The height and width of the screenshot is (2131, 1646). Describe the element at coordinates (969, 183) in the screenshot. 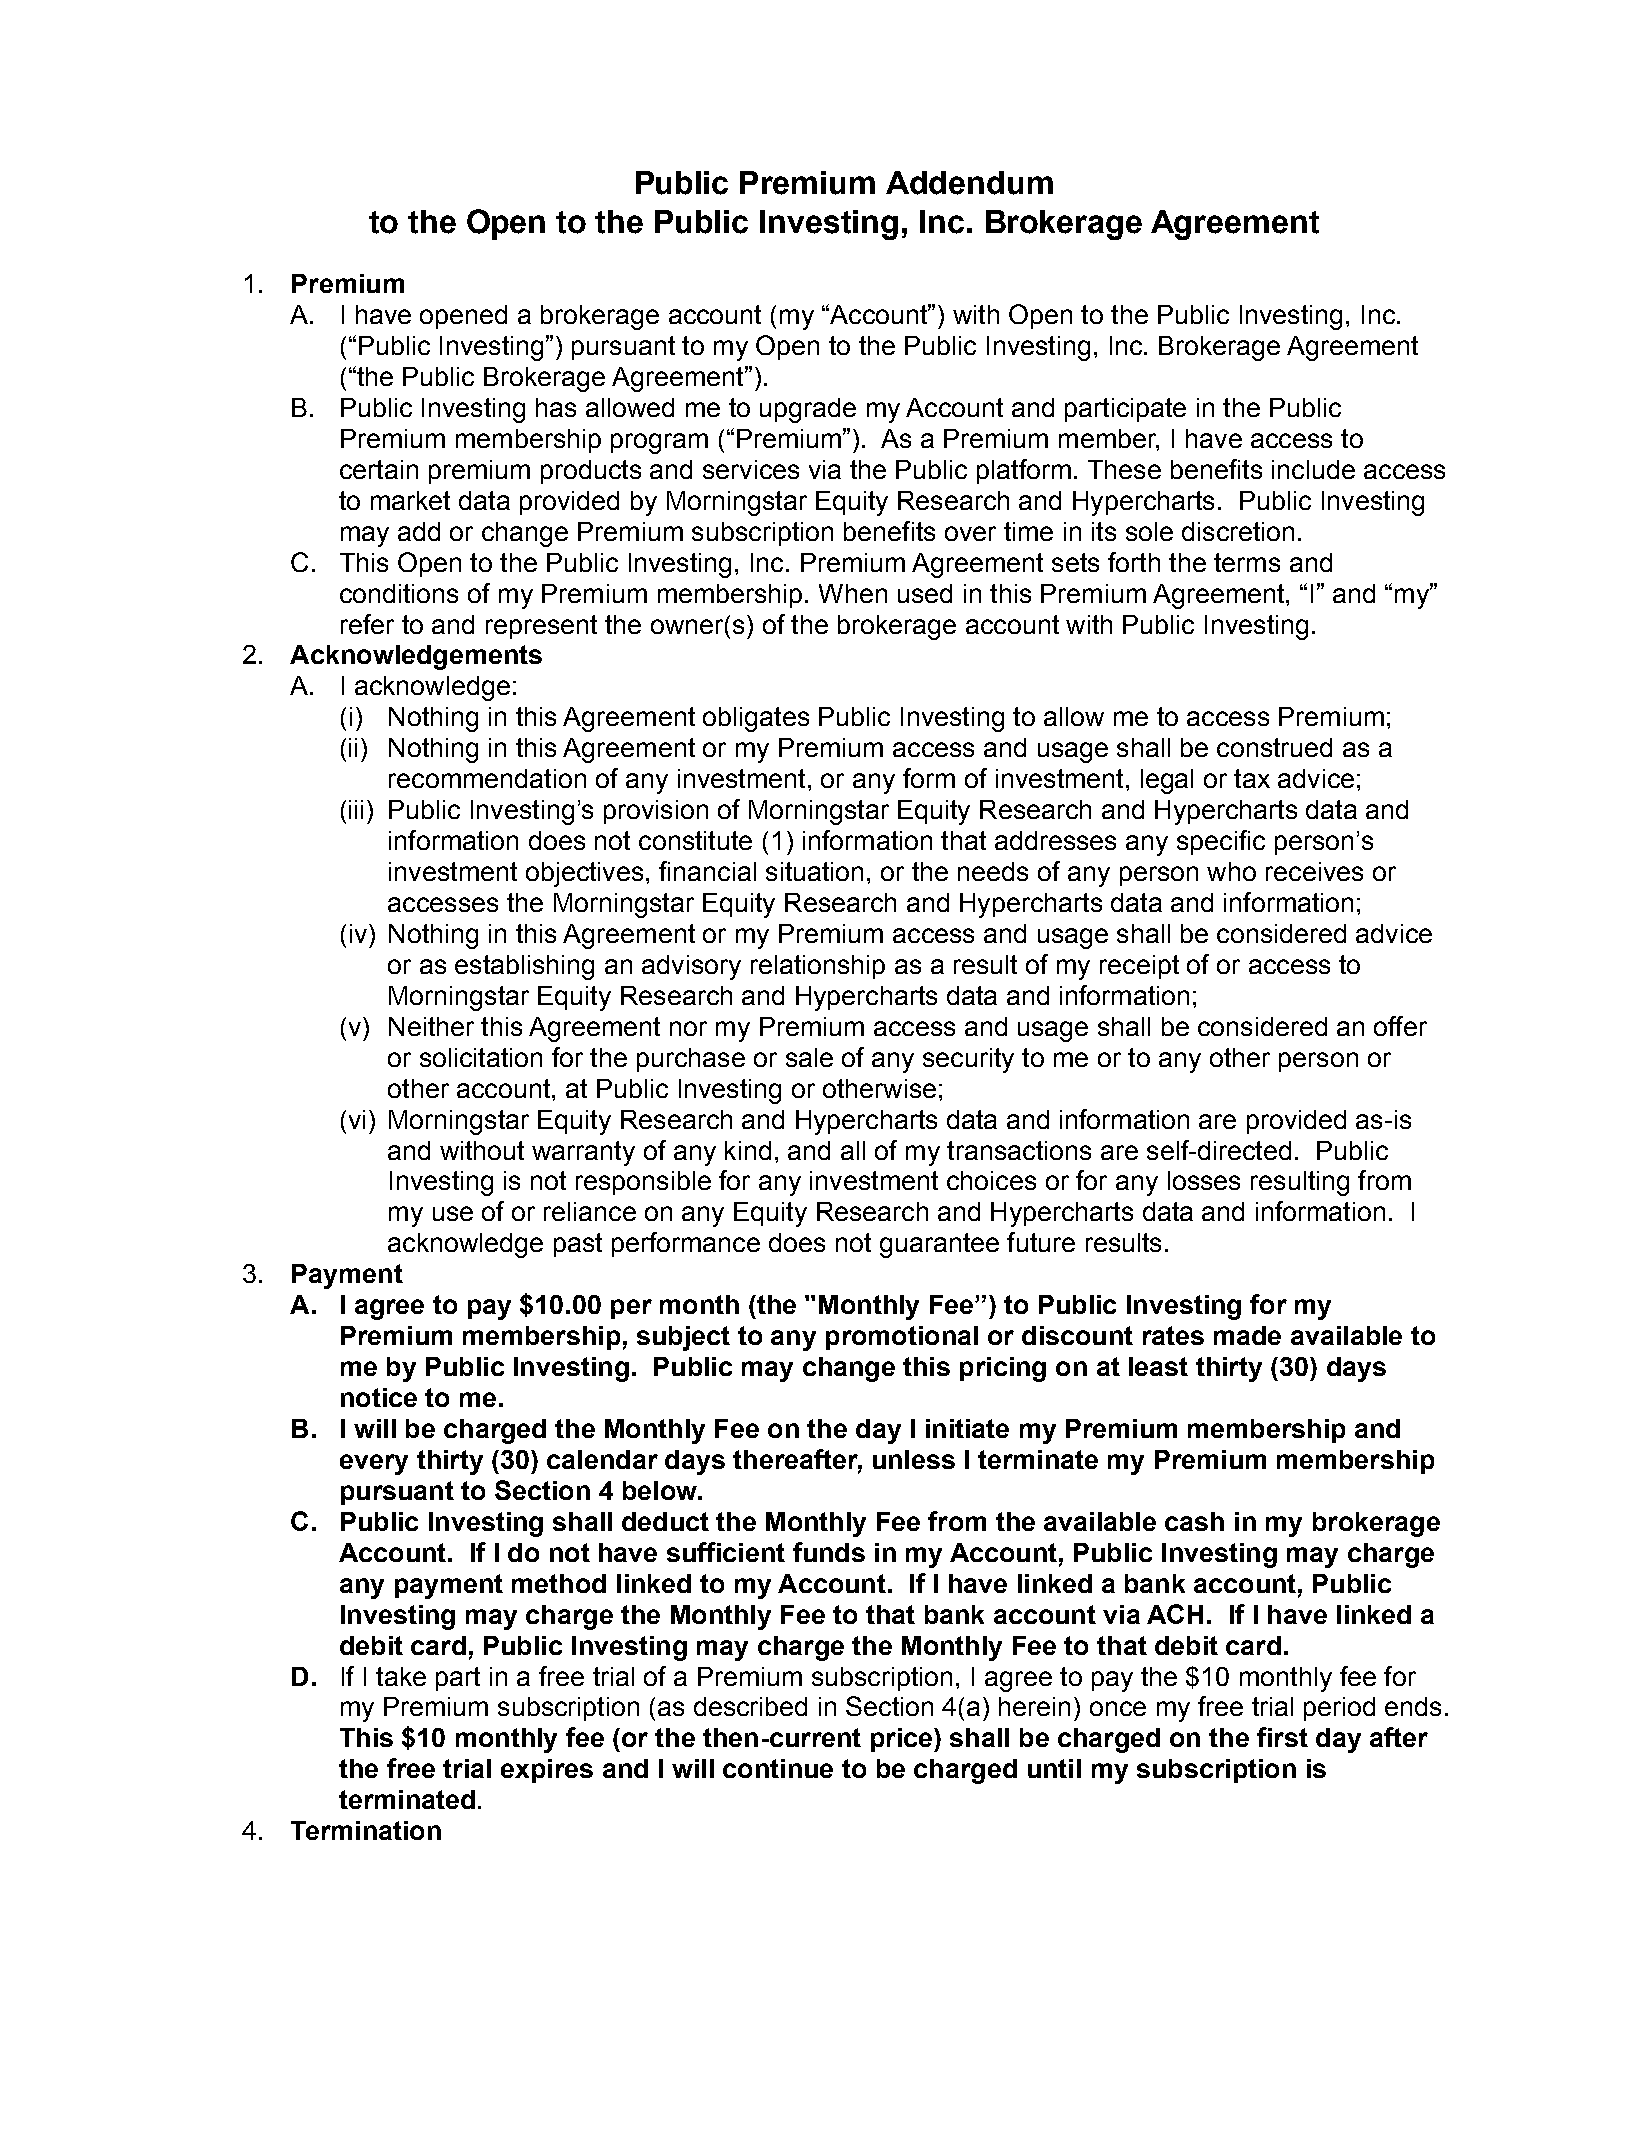

I see `Addendum` at that location.
